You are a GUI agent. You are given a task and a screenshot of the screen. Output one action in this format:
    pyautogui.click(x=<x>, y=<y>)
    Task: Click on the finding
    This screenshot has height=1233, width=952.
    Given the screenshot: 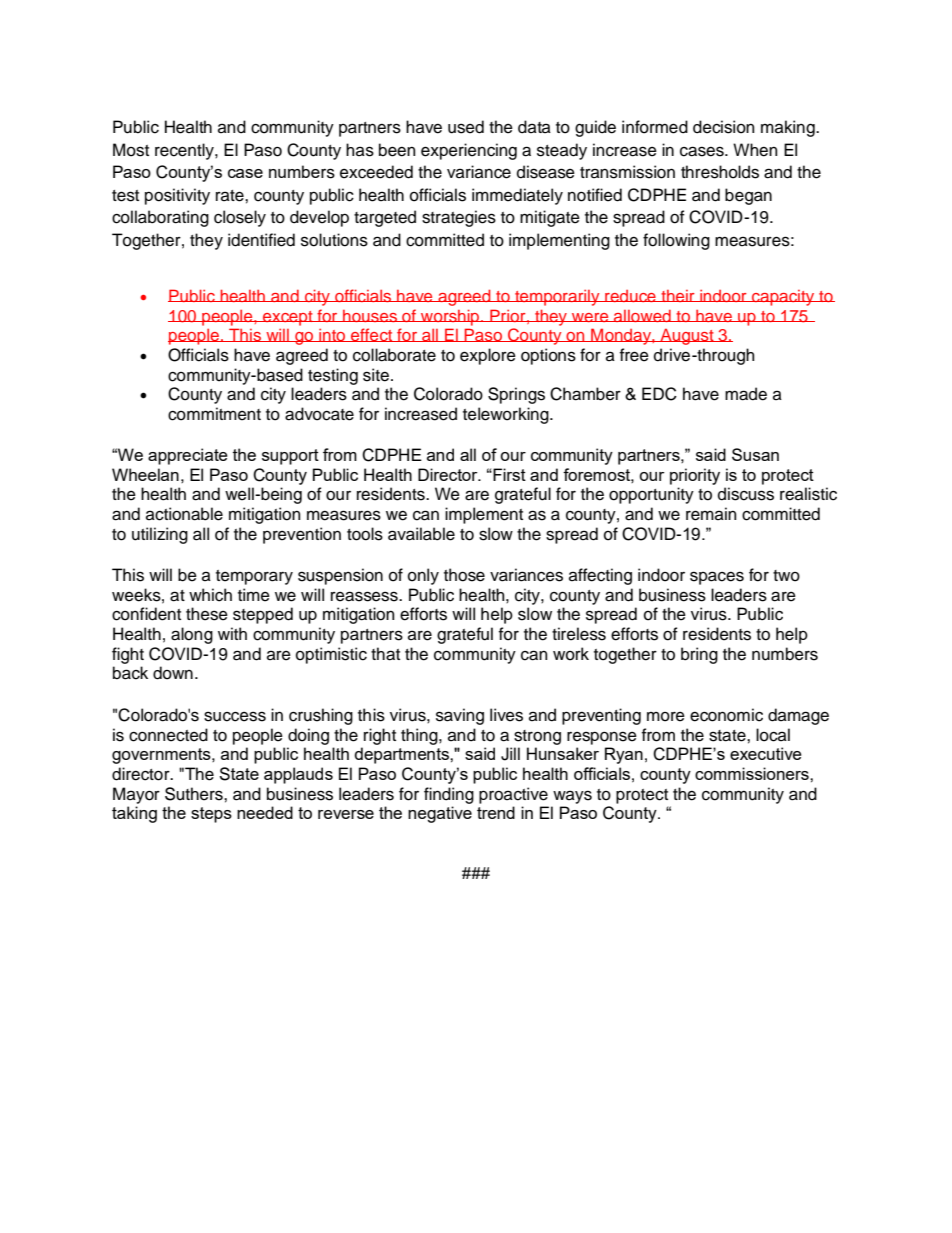 What is the action you would take?
    pyautogui.click(x=449, y=795)
